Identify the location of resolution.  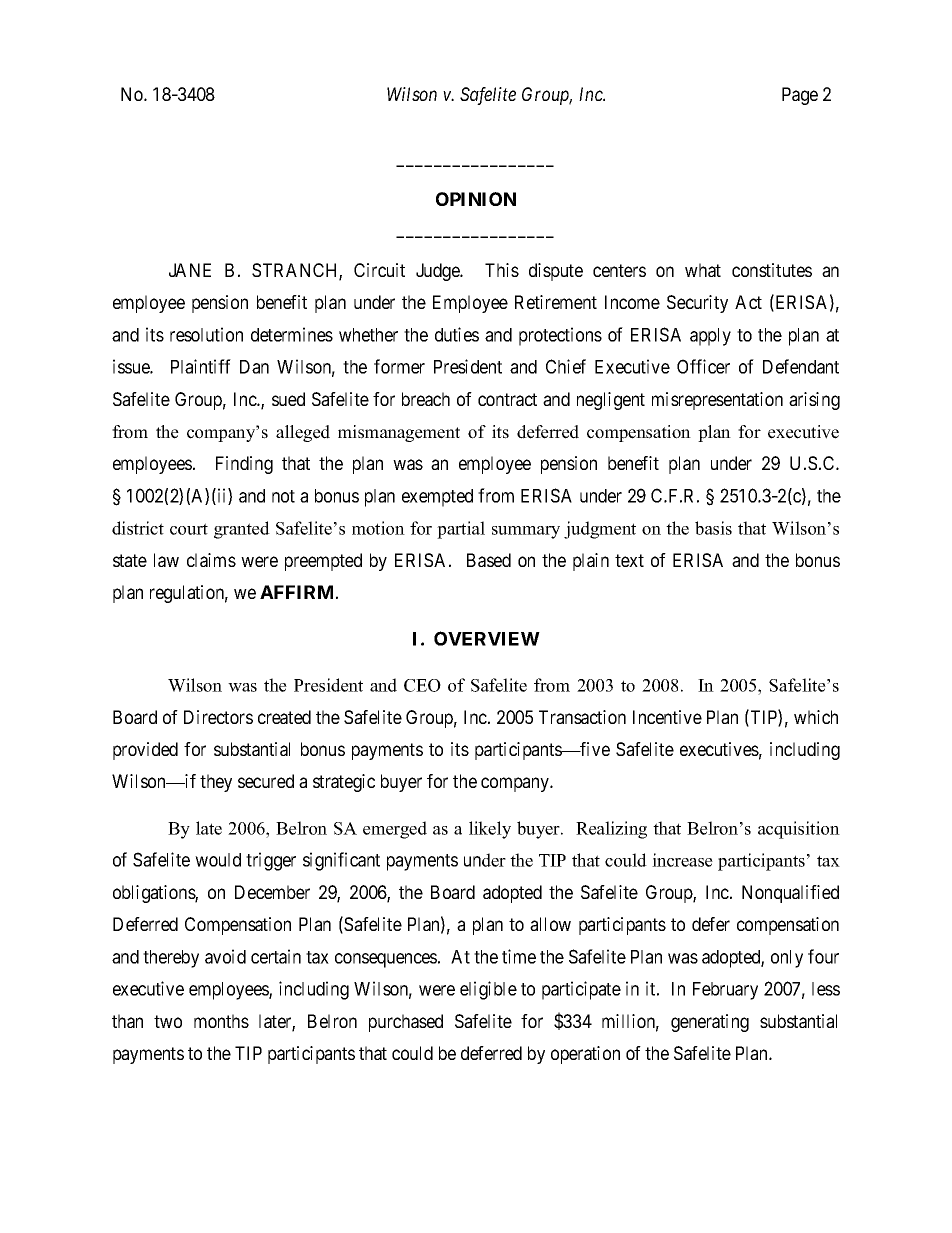
(206, 334).
